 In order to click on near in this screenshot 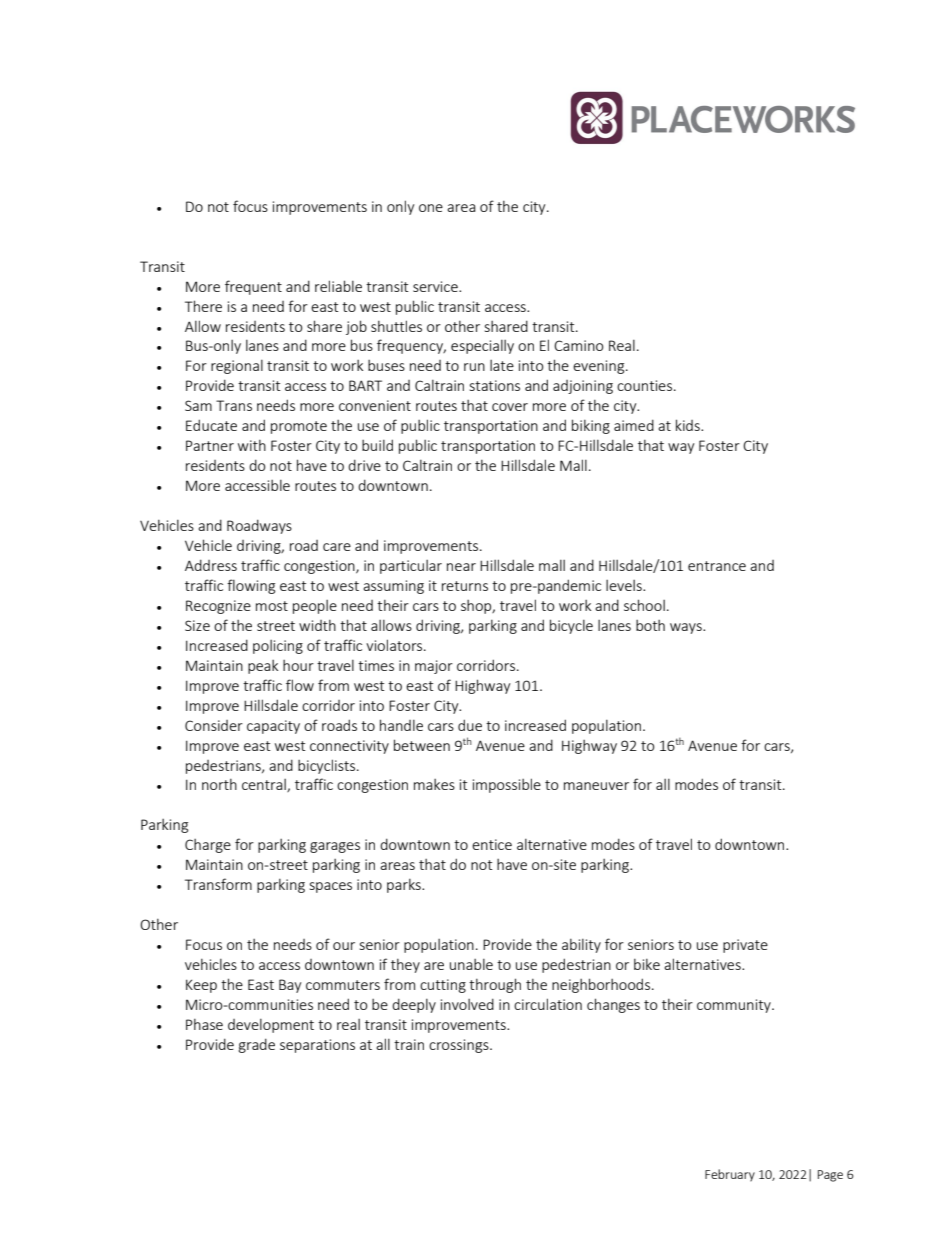, I will do `click(461, 567)`.
